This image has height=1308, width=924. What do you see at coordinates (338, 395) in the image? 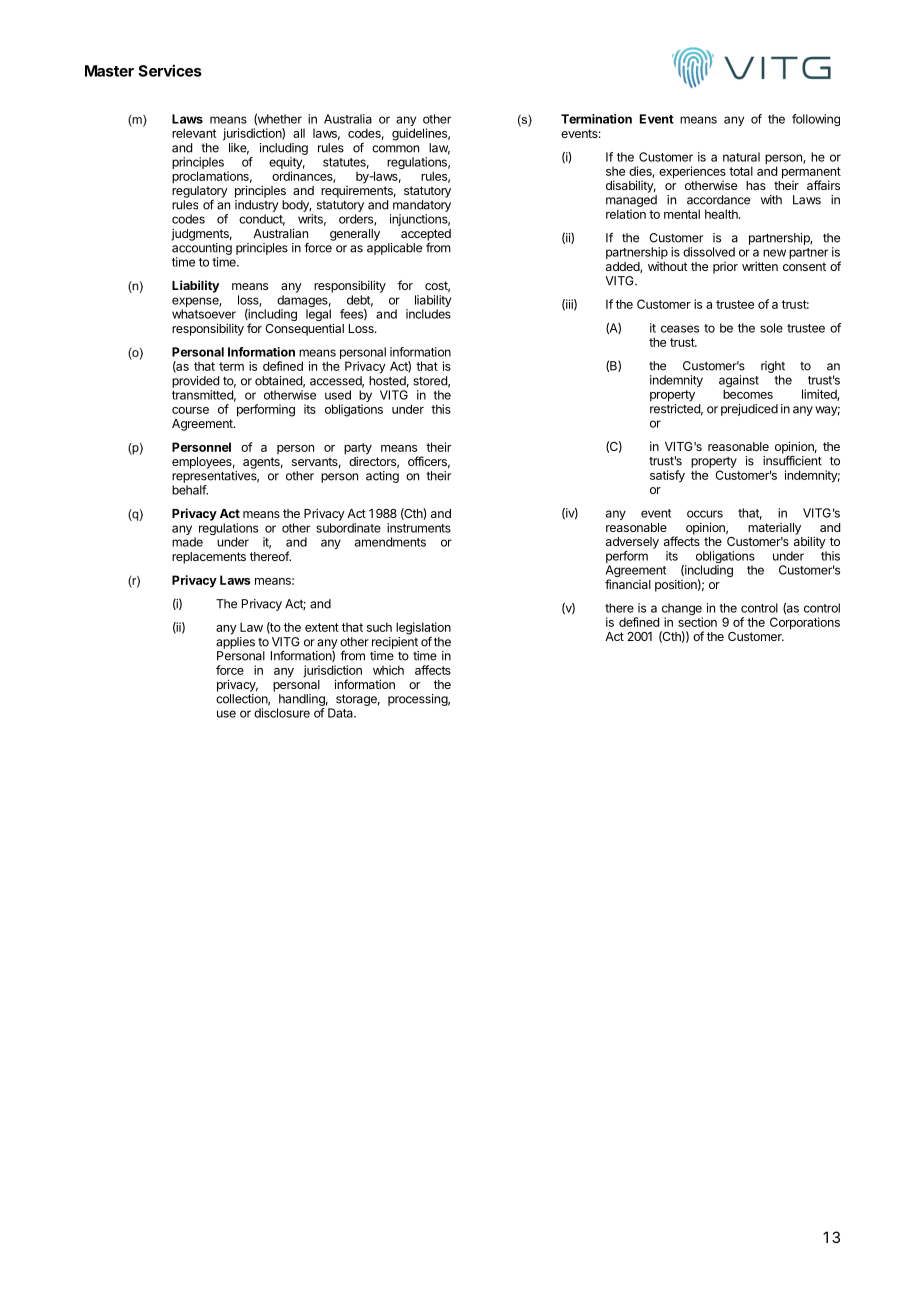
I see `used` at bounding box center [338, 395].
